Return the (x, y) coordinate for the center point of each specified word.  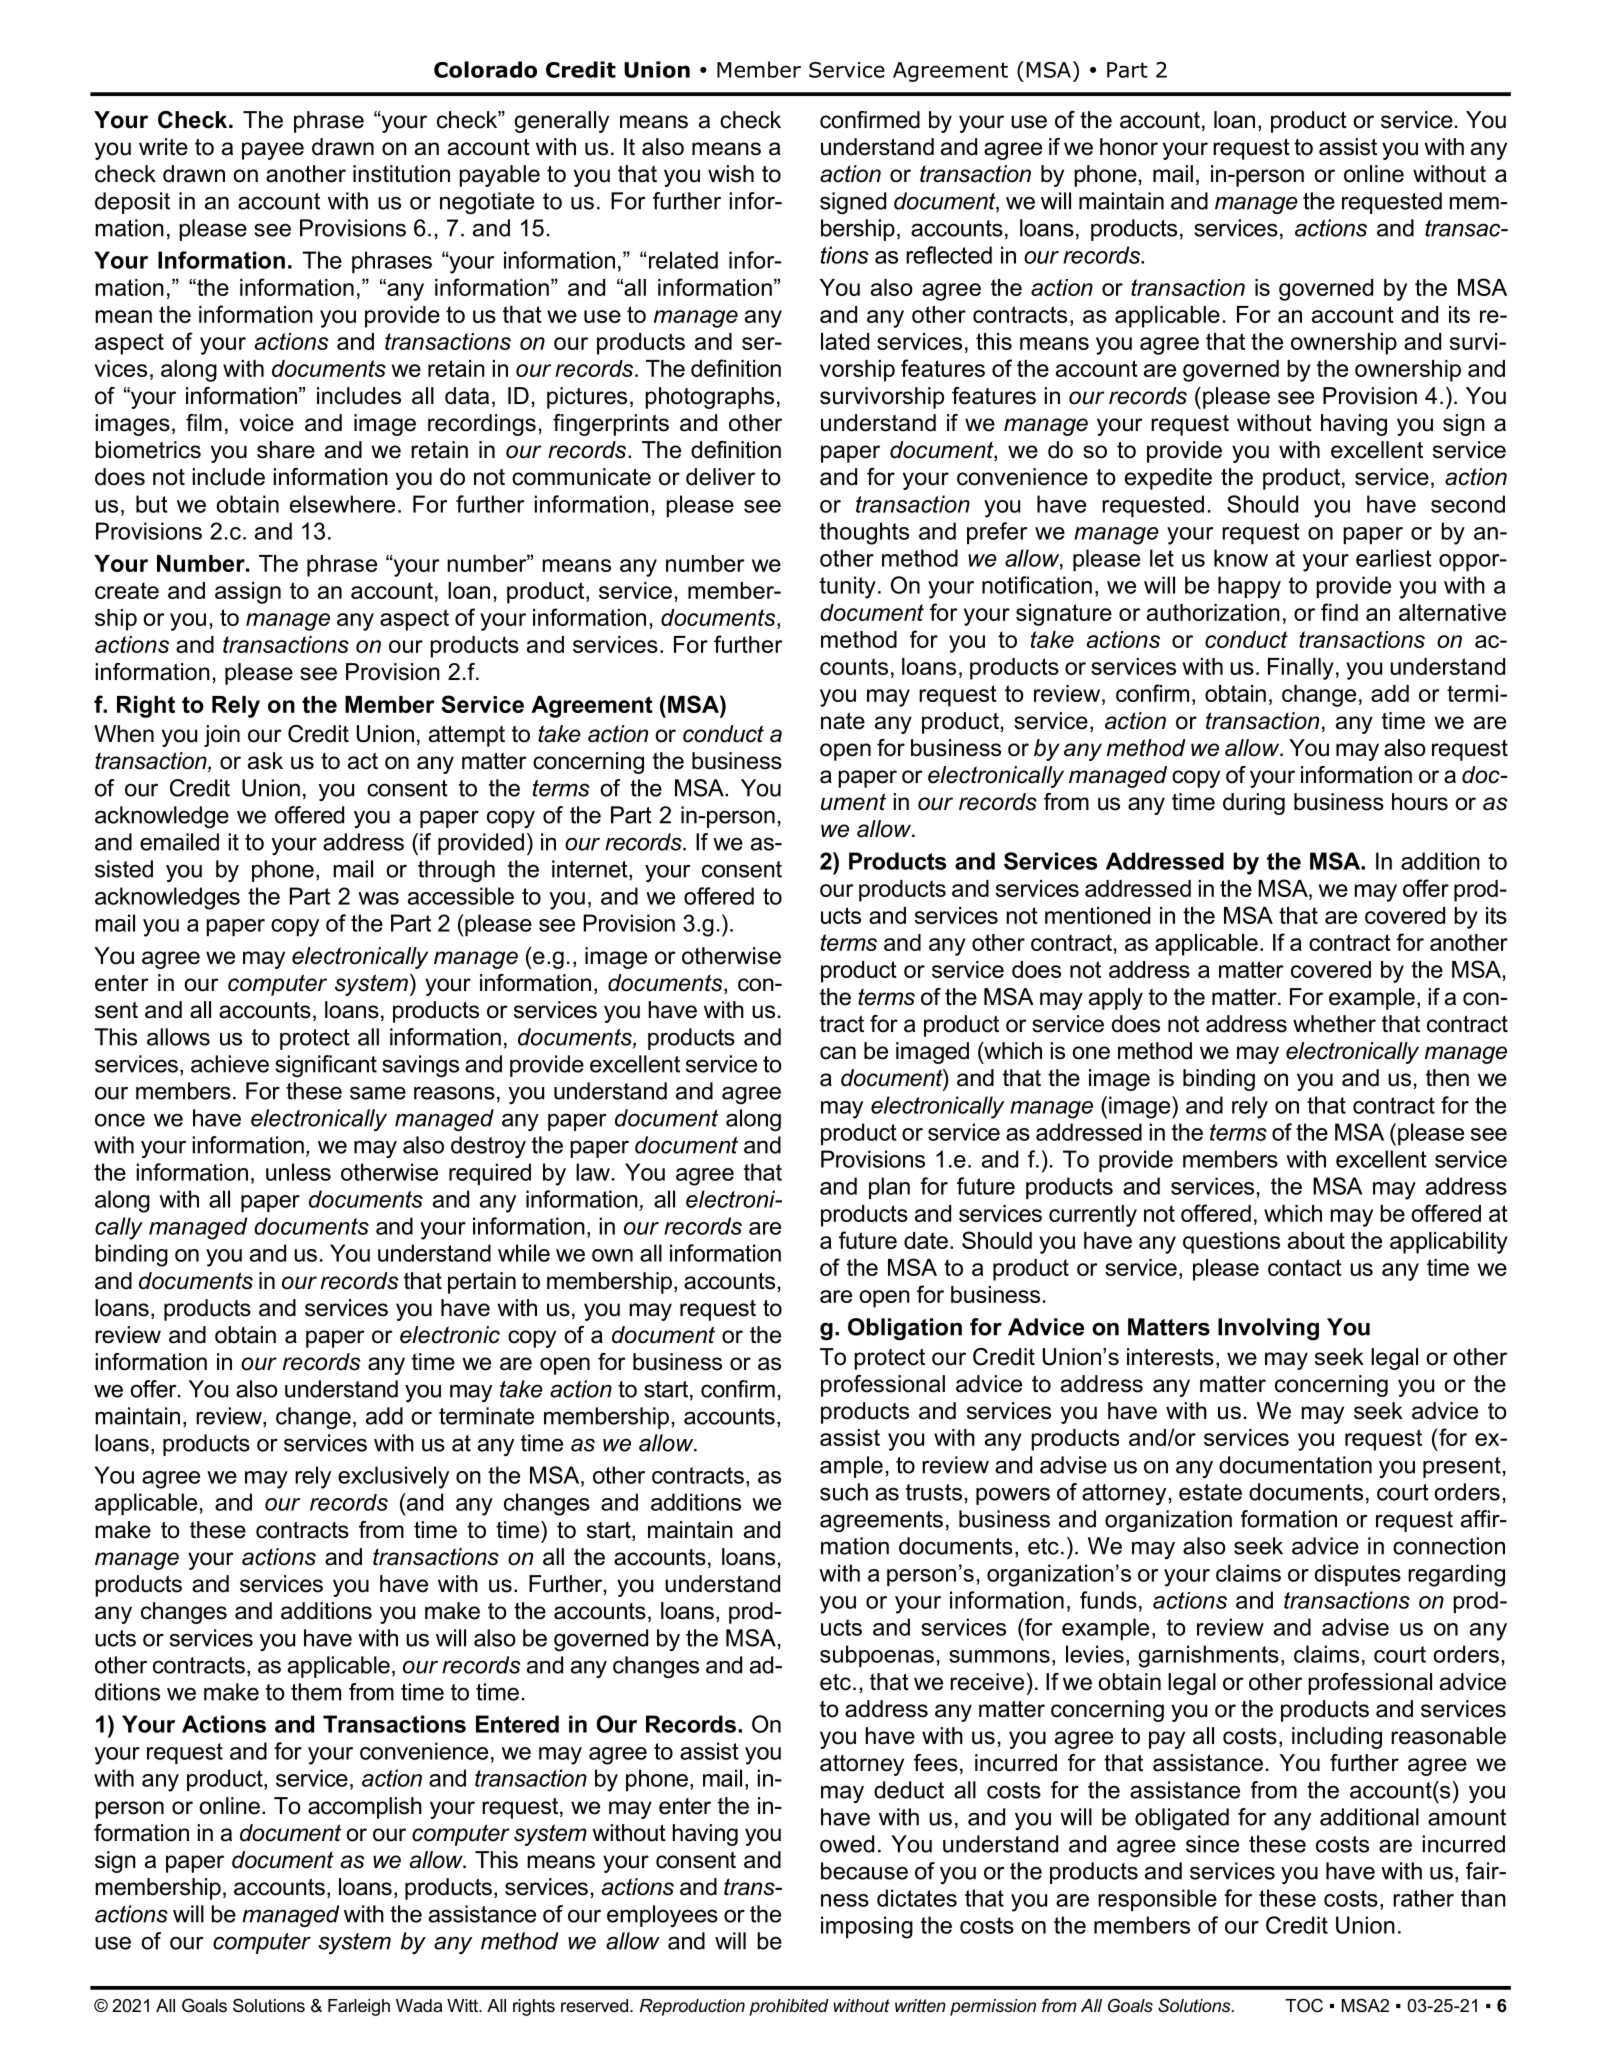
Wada (419, 2005)
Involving (1268, 1329)
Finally (1301, 669)
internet (591, 870)
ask (265, 761)
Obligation (905, 1329)
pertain (482, 1283)
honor (1129, 147)
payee (273, 151)
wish (731, 174)
